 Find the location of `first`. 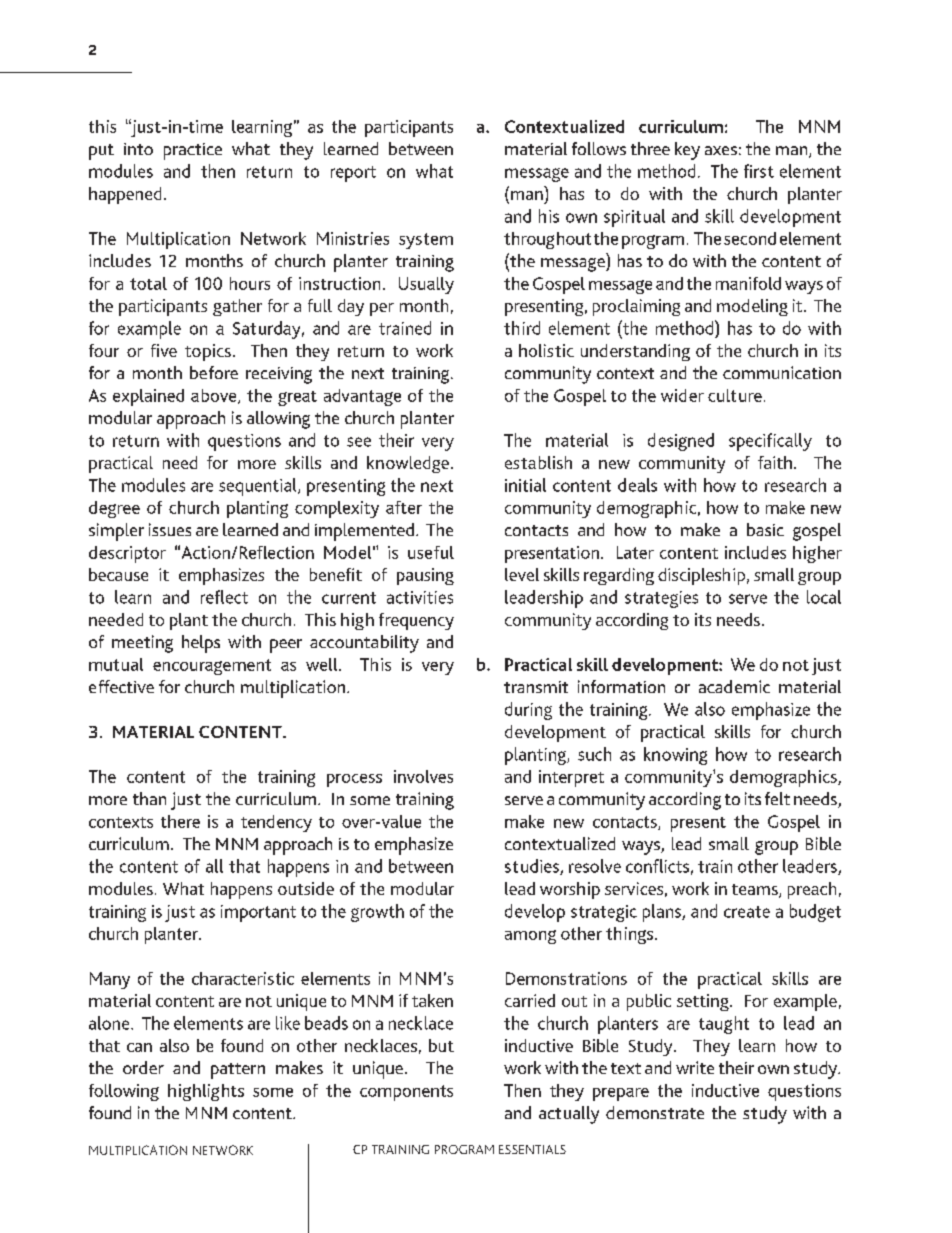

first is located at coordinates (759, 171).
